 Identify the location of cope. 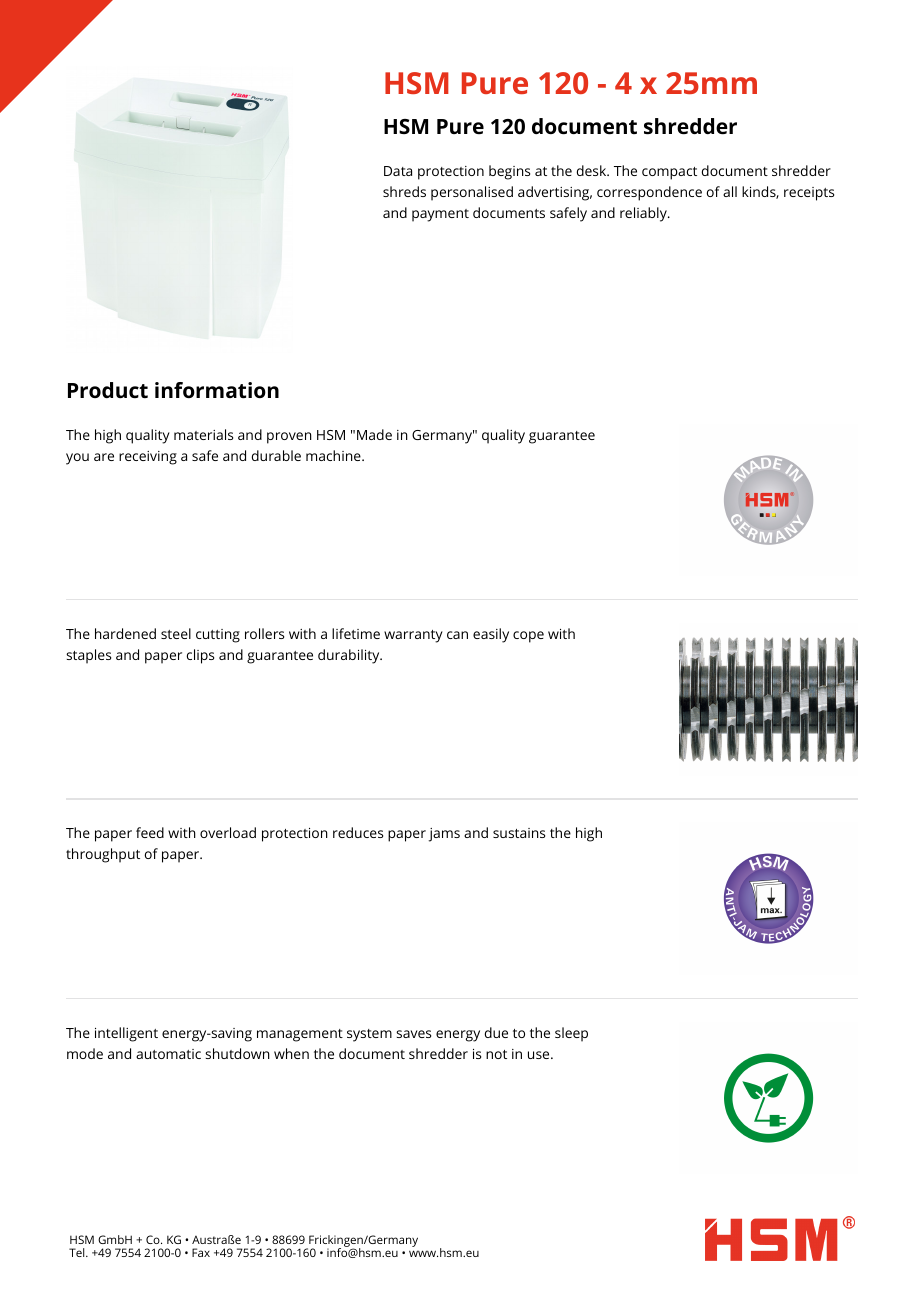
(528, 637).
